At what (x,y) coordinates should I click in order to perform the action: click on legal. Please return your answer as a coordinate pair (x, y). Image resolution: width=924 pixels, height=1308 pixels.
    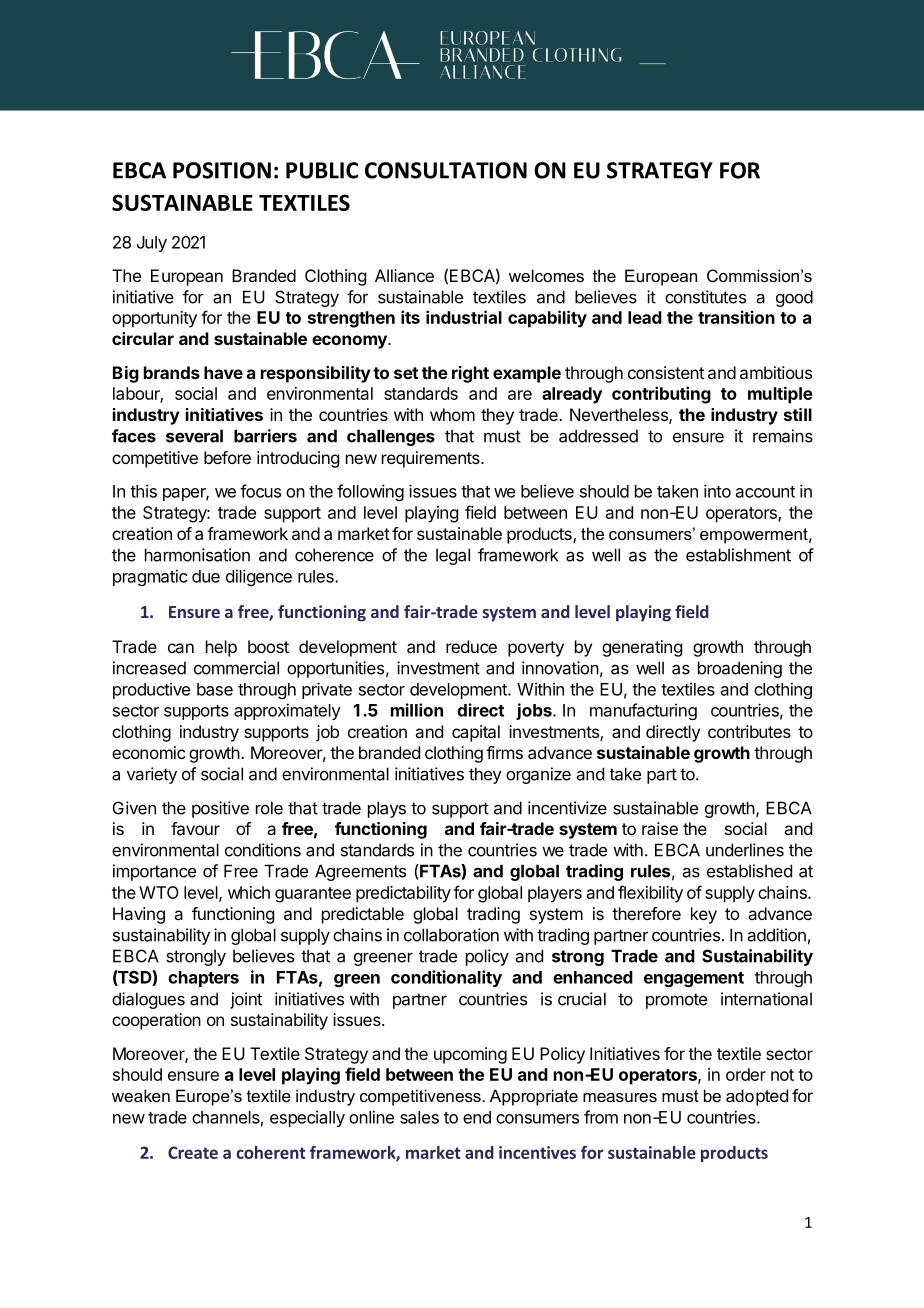
    Looking at the image, I should click on (453, 556).
